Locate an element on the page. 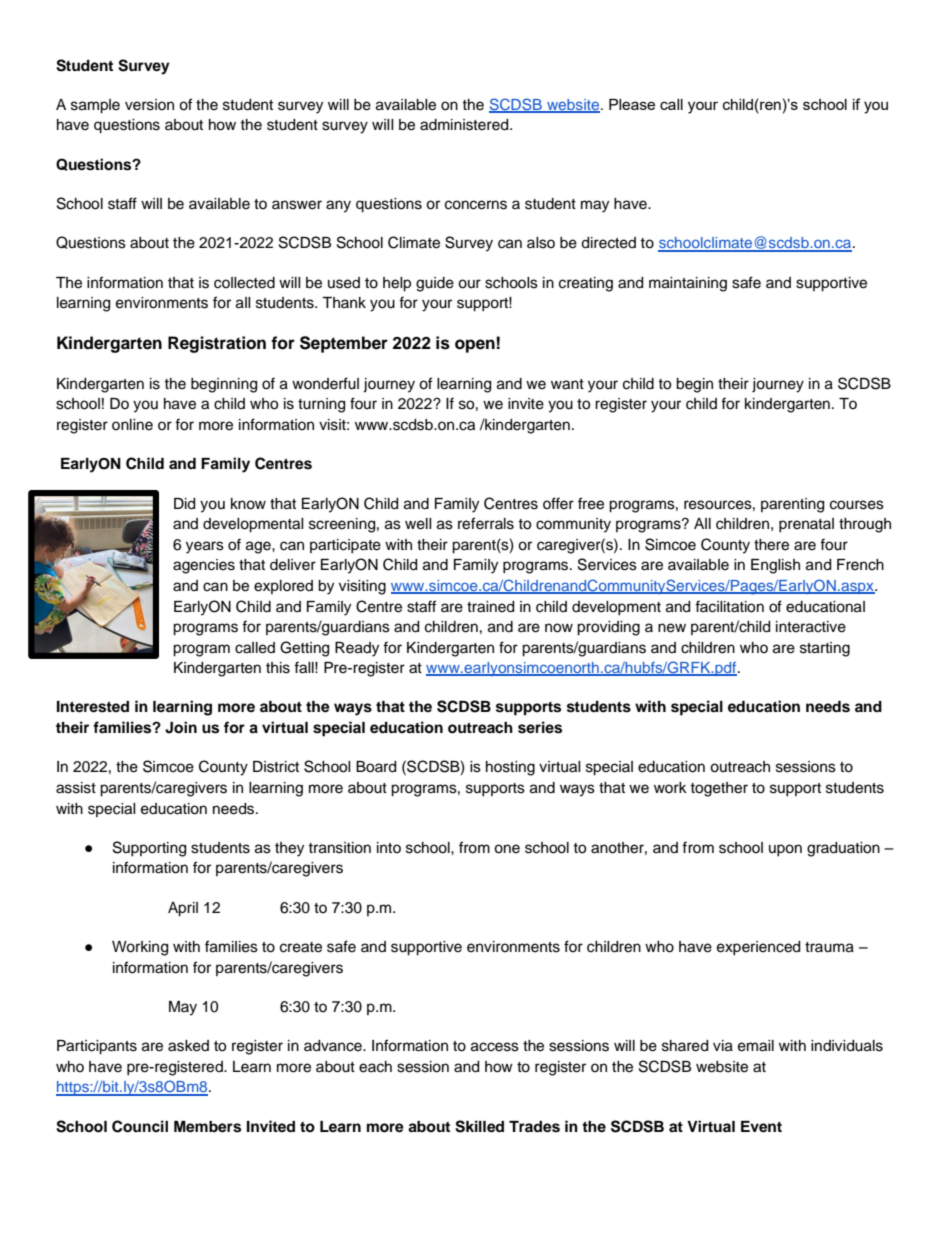 This page has height=1233, width=952. Council is located at coordinates (140, 1126).
